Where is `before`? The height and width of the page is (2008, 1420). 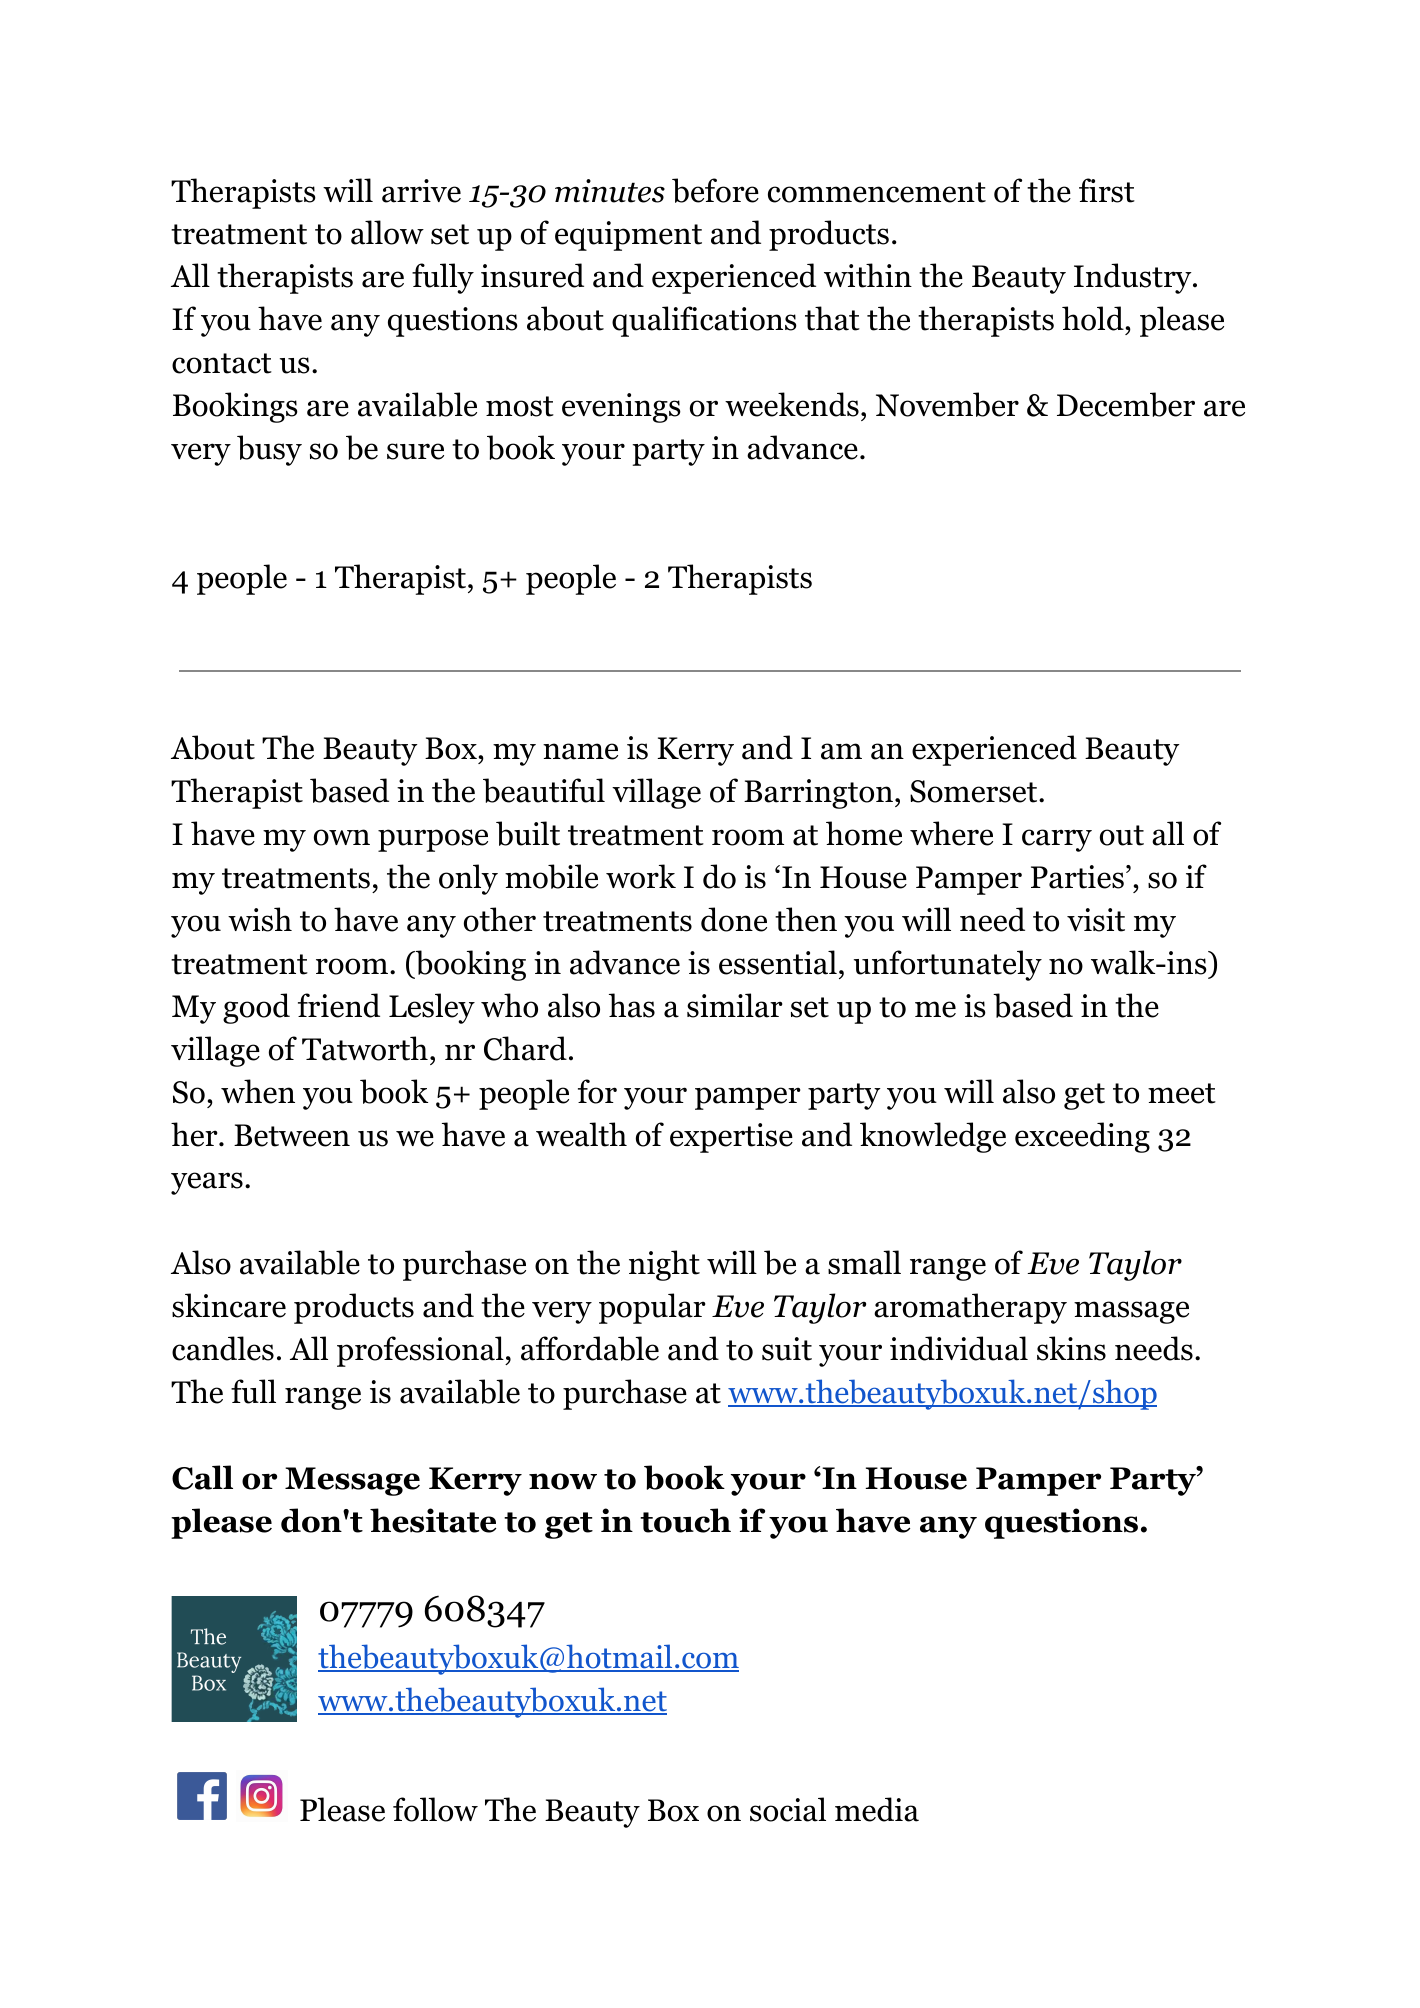
before is located at coordinates (715, 190).
